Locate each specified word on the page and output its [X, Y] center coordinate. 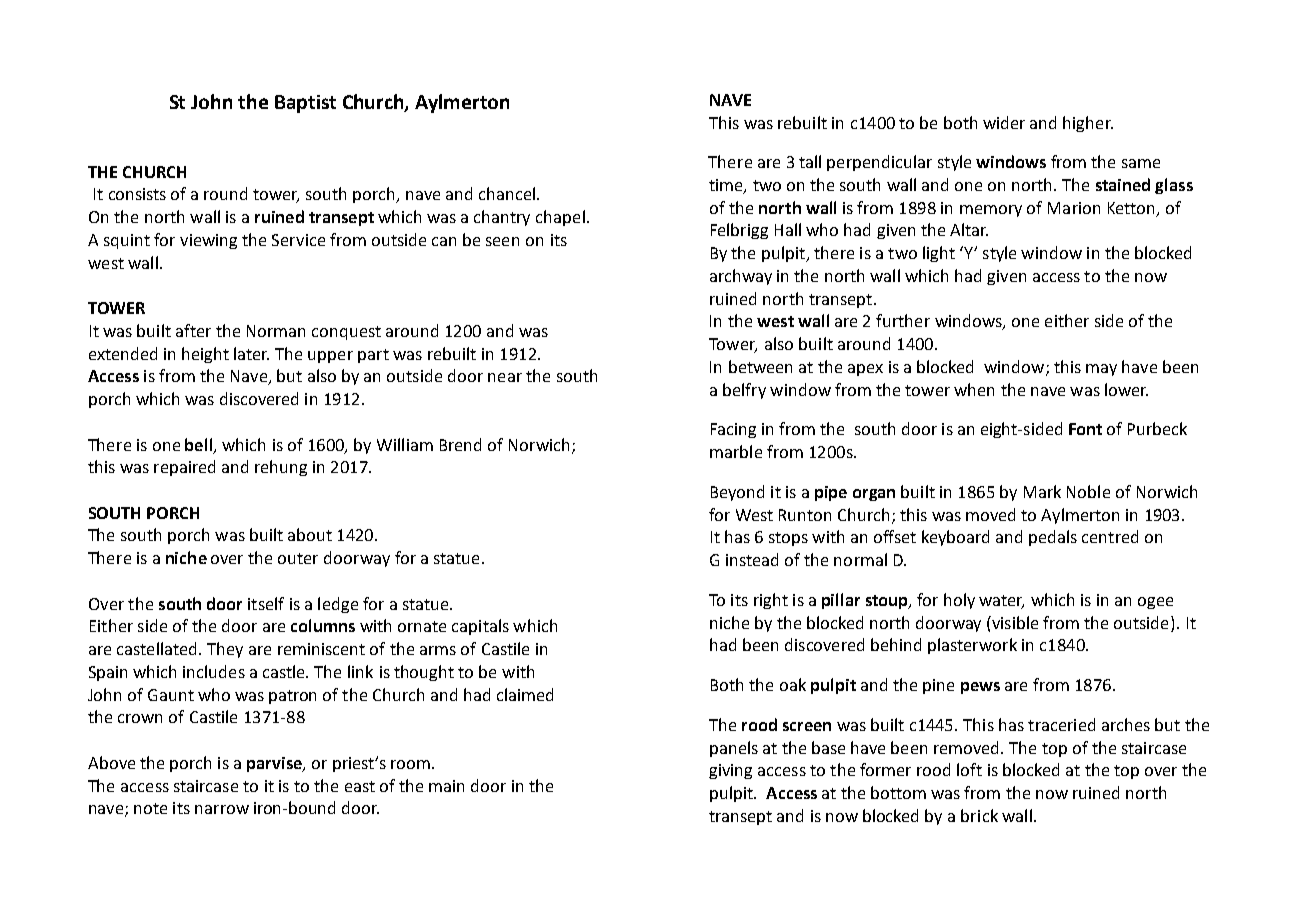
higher [1088, 124]
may [1101, 370]
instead [752, 559]
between [760, 366]
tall [810, 161]
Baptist [305, 104]
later [251, 353]
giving [730, 771]
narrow [222, 809]
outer [298, 558]
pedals [1053, 538]
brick [979, 815]
